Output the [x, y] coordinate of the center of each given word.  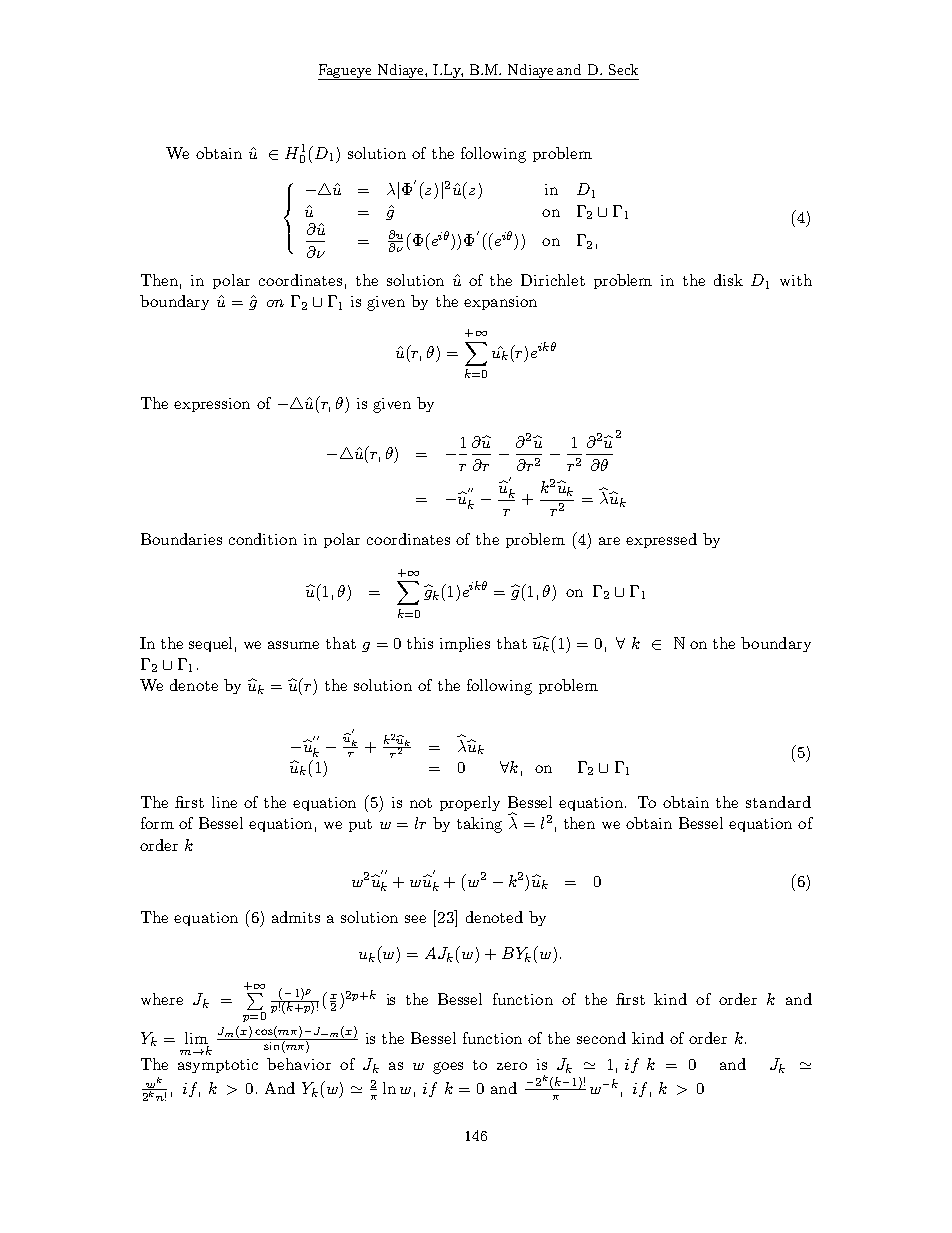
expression [212, 405]
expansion [500, 303]
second [601, 1038]
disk [728, 280]
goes [448, 1068]
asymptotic [218, 1066]
